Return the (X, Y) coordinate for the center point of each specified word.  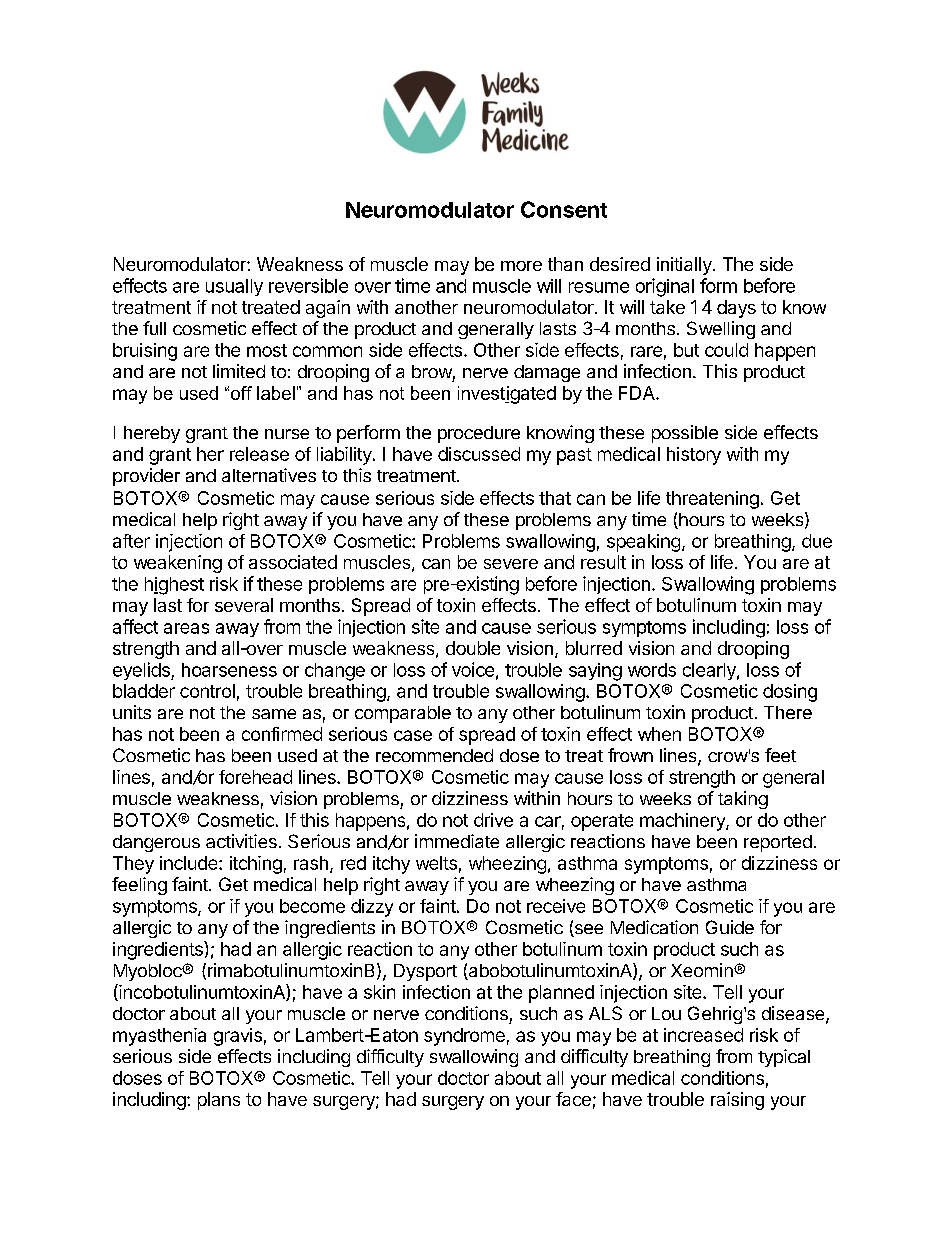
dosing (790, 693)
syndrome (464, 1037)
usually (234, 287)
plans (219, 1101)
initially (684, 266)
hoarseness (229, 670)
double (473, 648)
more (521, 266)
